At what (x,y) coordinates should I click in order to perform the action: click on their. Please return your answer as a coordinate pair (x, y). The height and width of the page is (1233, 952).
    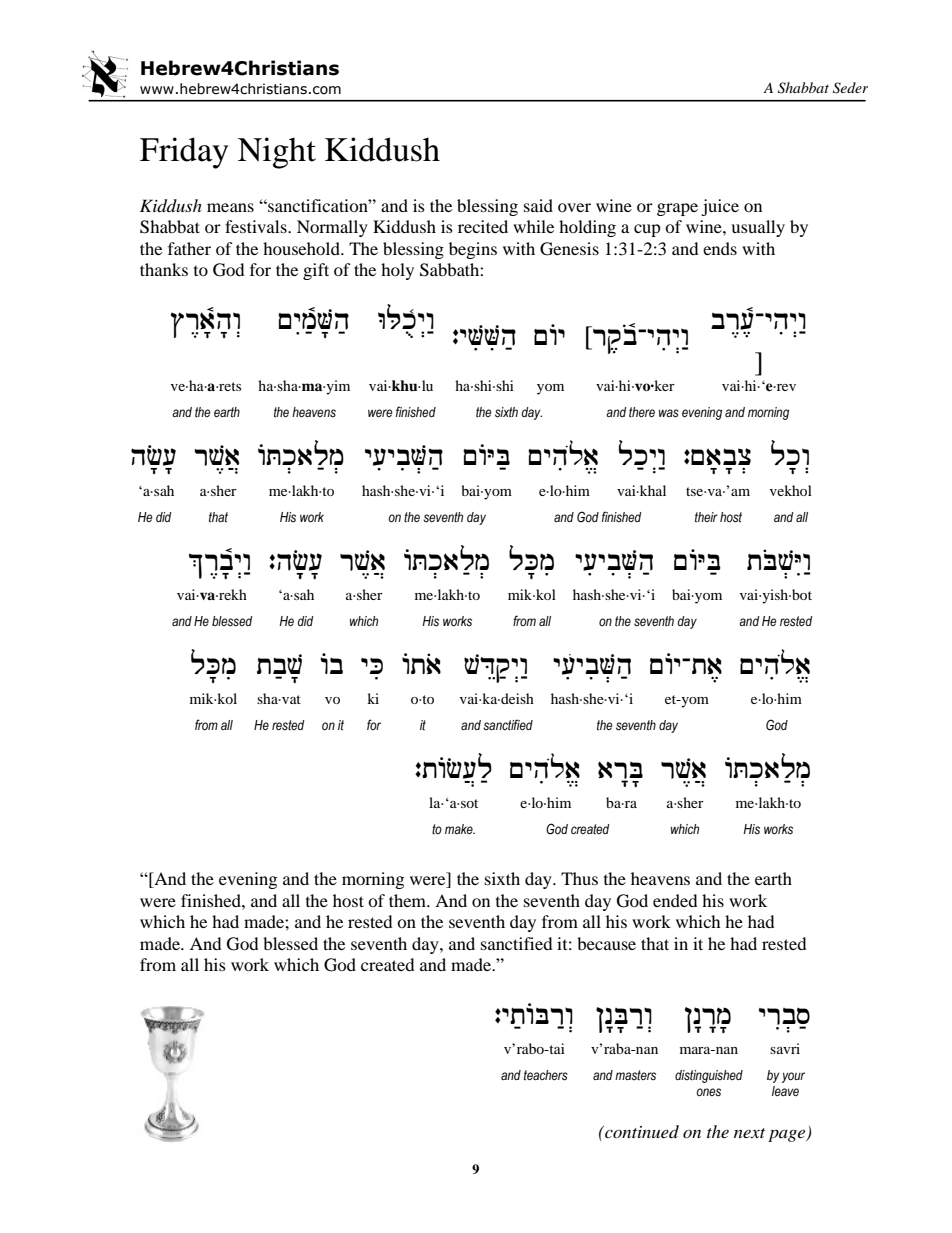
    Looking at the image, I should click on (706, 517).
